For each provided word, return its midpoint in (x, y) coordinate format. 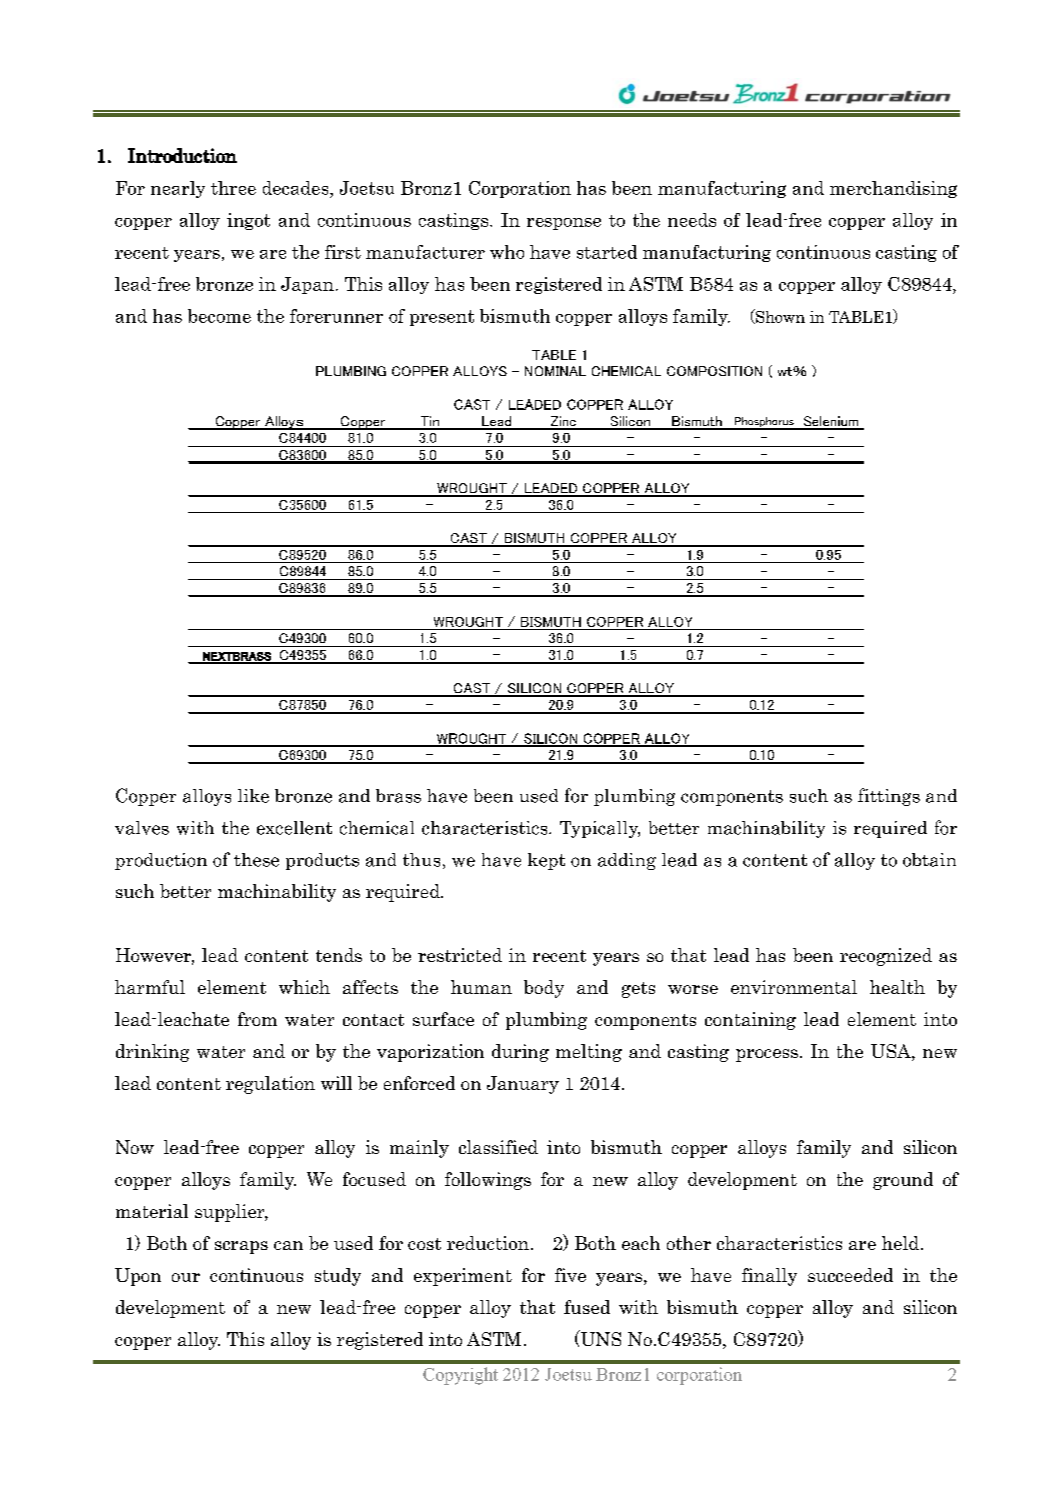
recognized (886, 957)
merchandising (893, 189)
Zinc (563, 422)
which (304, 987)
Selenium (831, 422)
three (233, 188)
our (186, 1277)
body (544, 989)
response (564, 224)
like (253, 796)
